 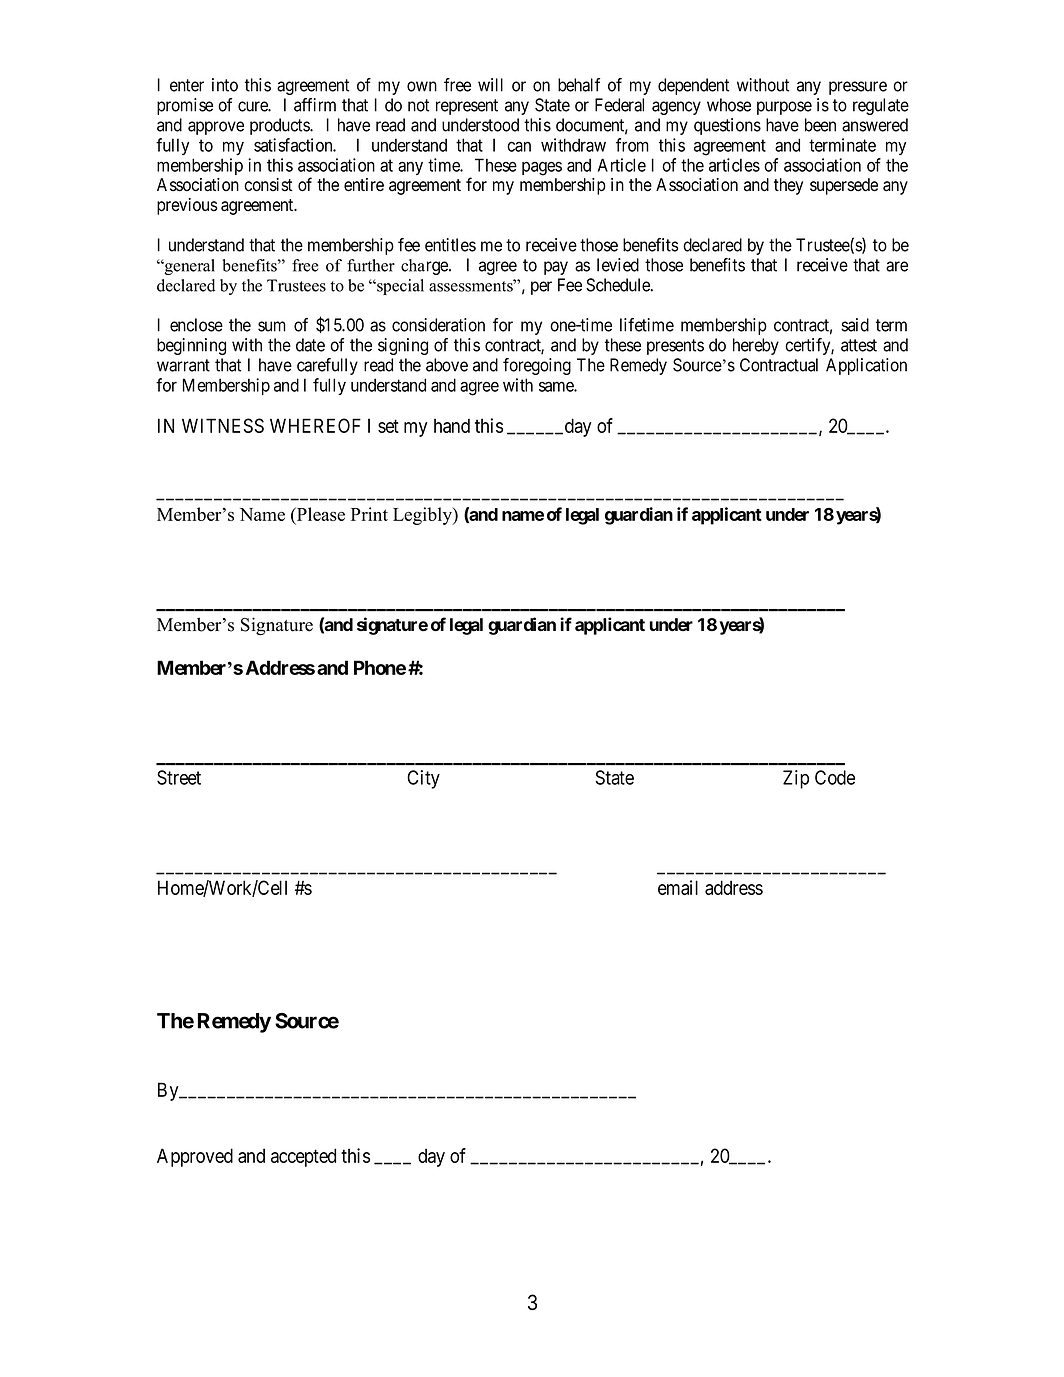 I want to click on hand, so click(x=452, y=425).
